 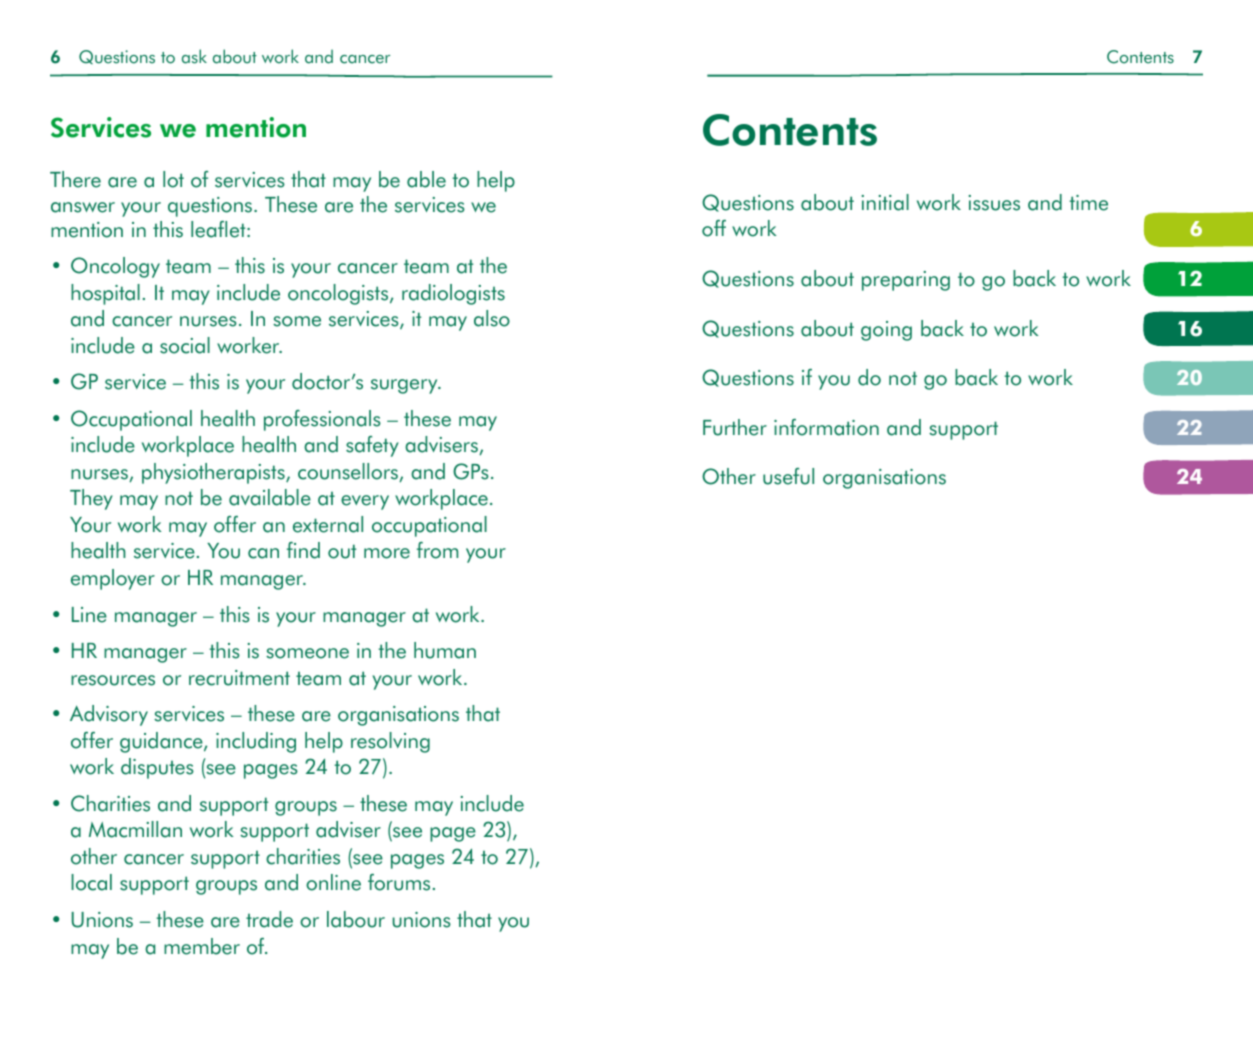 I want to click on ask, so click(x=194, y=56).
